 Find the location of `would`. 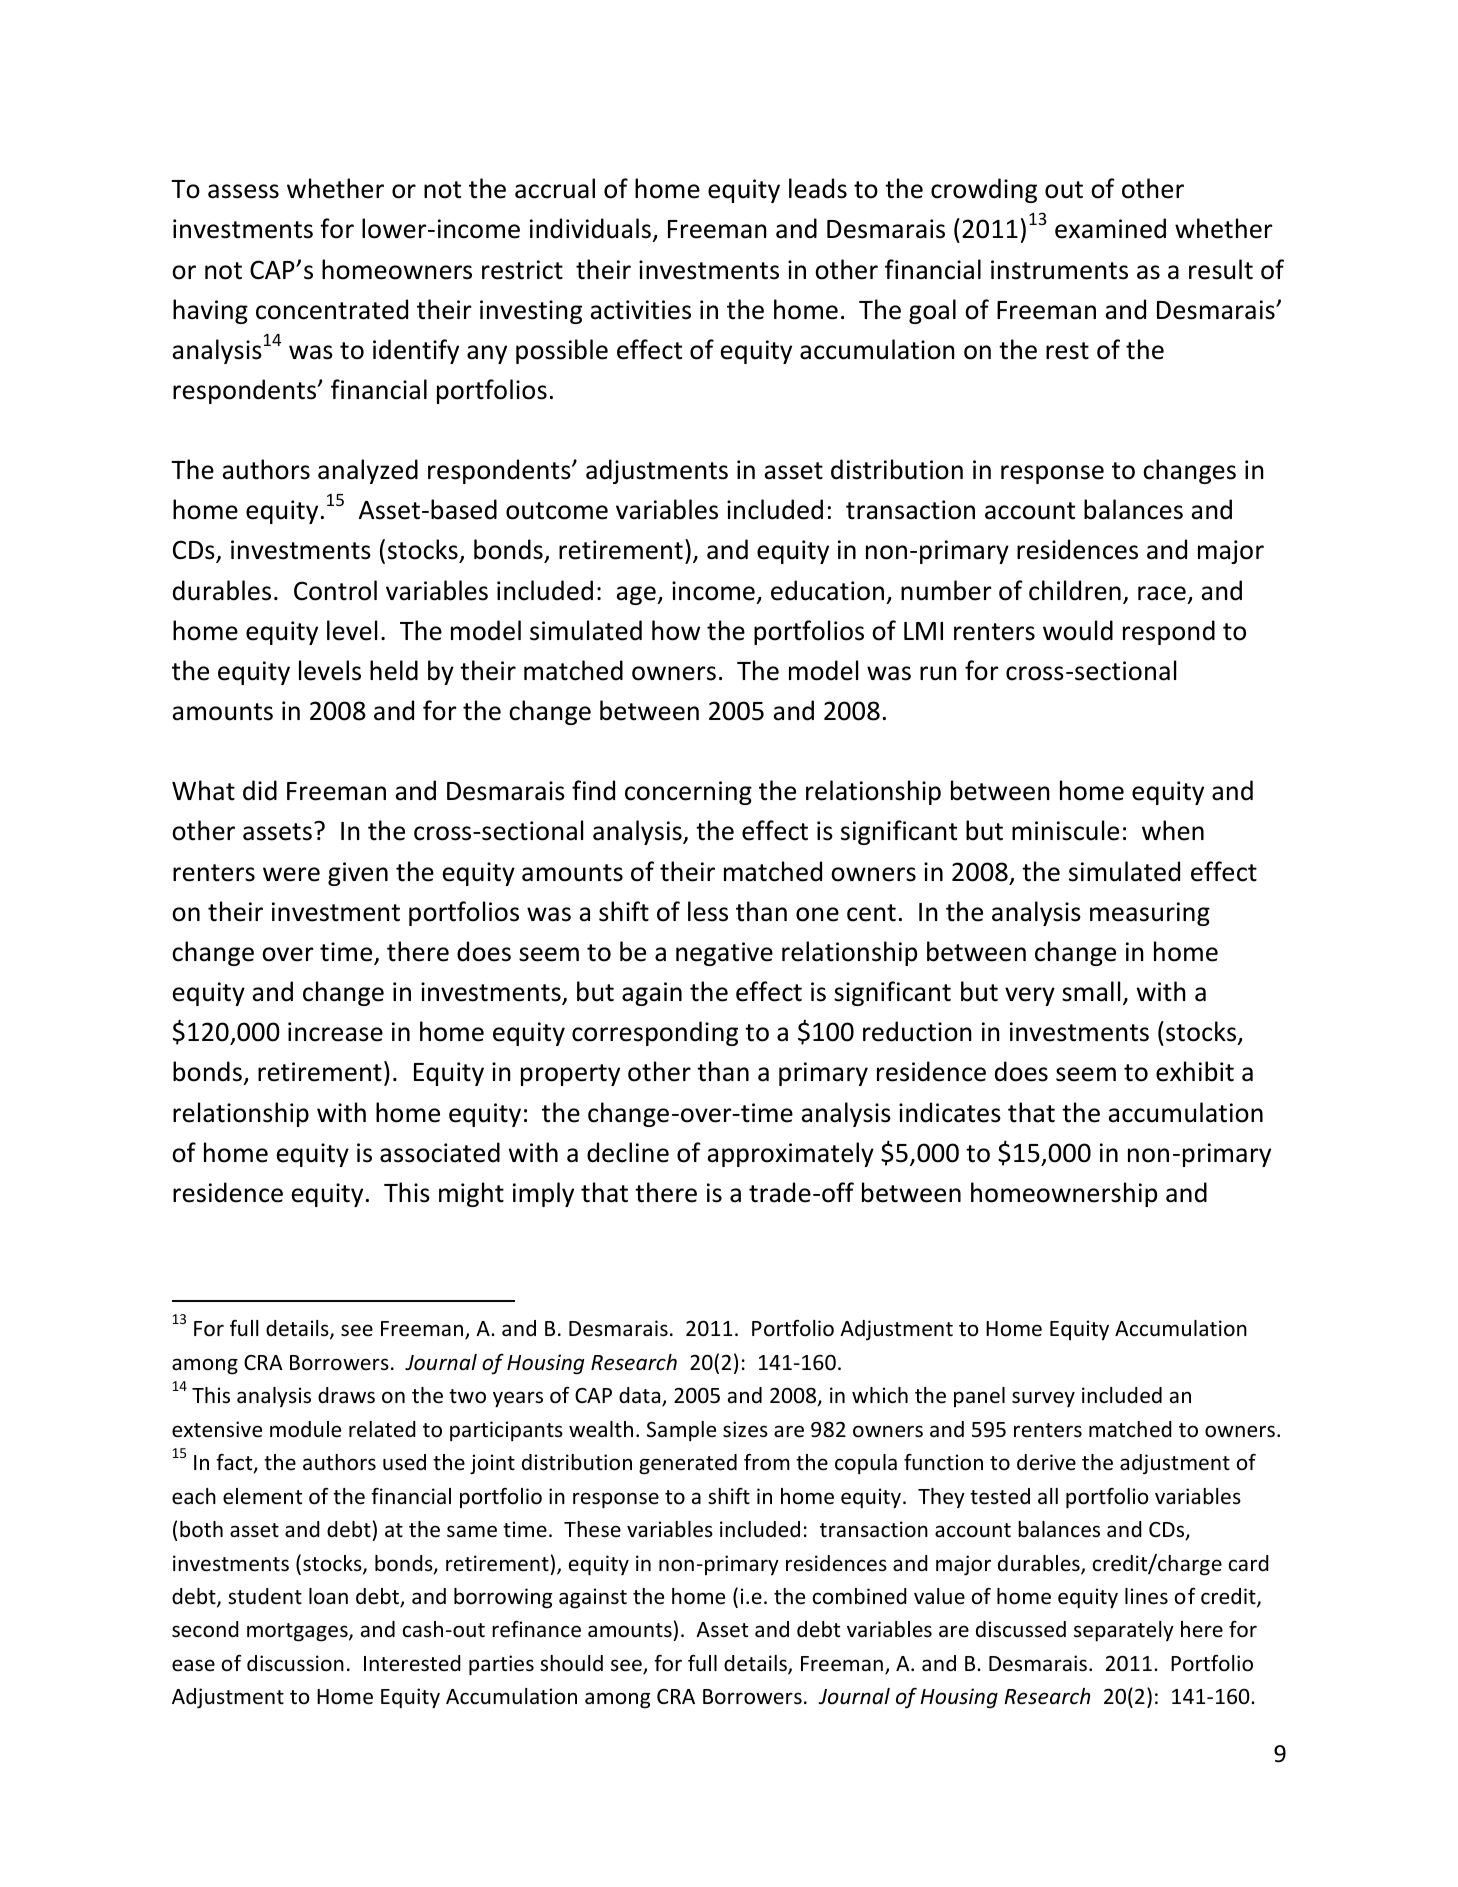

would is located at coordinates (1078, 630).
